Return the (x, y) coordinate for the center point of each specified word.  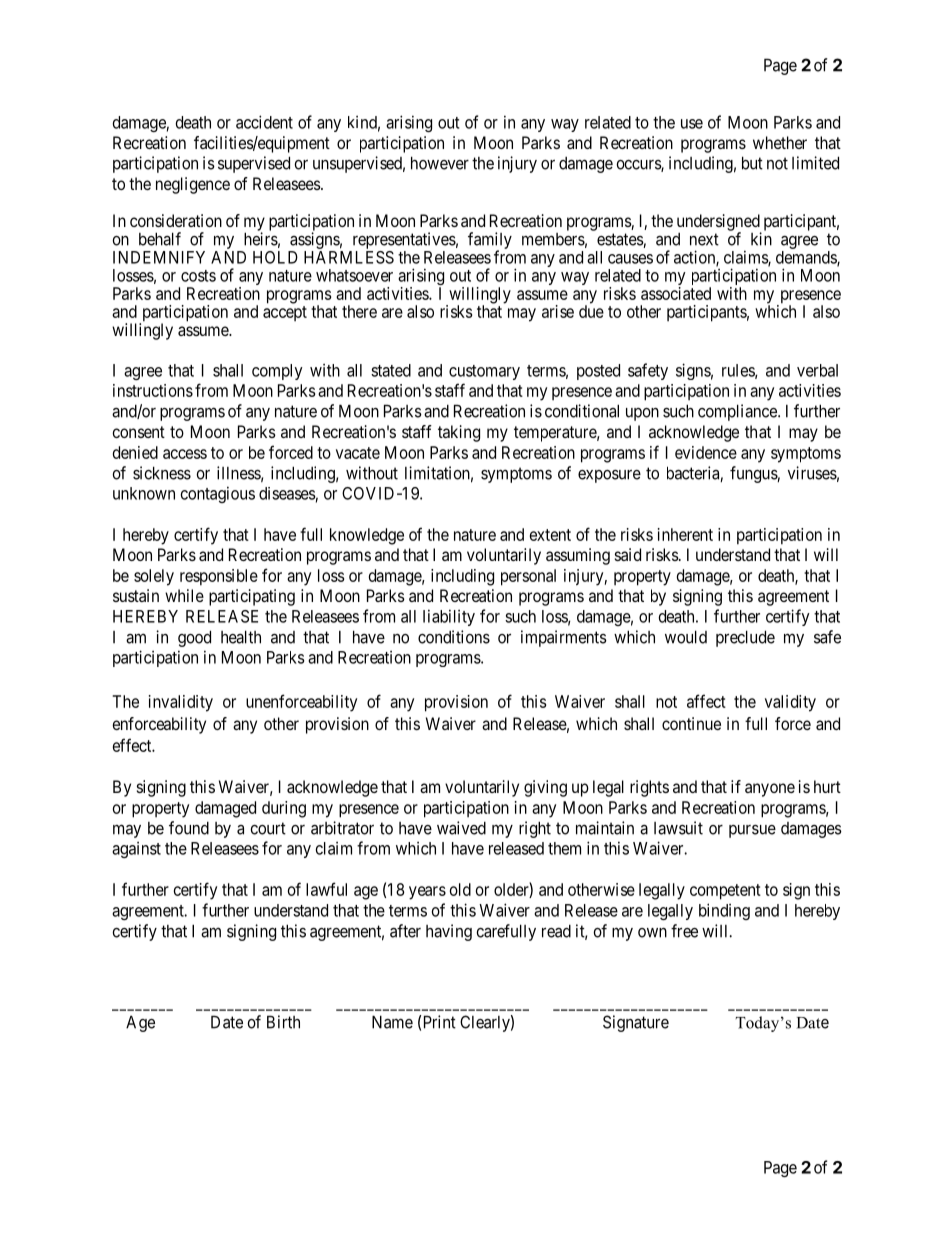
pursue (752, 831)
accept (285, 313)
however (440, 163)
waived (461, 828)
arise (558, 311)
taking (459, 433)
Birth (283, 1022)
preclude (745, 638)
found (189, 828)
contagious (218, 494)
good (194, 638)
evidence (706, 452)
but (752, 163)
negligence (193, 185)
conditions (454, 637)
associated (676, 293)
